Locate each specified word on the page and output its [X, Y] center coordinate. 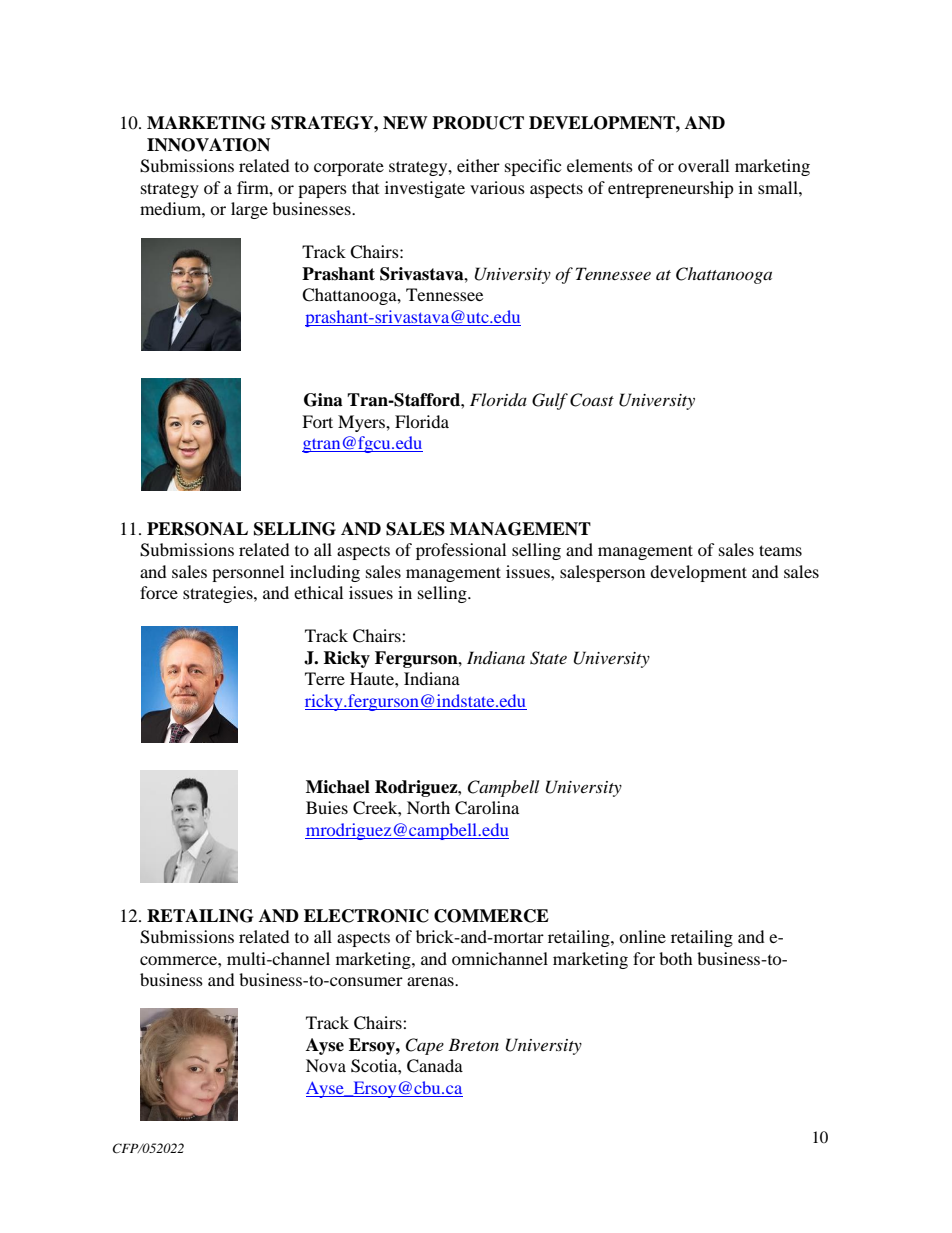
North [428, 807]
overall [703, 165]
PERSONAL [197, 529]
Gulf [550, 401]
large [249, 210]
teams [780, 550]
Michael [338, 787]
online [642, 936]
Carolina [487, 808]
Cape [424, 1046]
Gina [323, 400]
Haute [373, 678]
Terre [325, 678]
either [478, 165]
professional [461, 551]
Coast [592, 400]
